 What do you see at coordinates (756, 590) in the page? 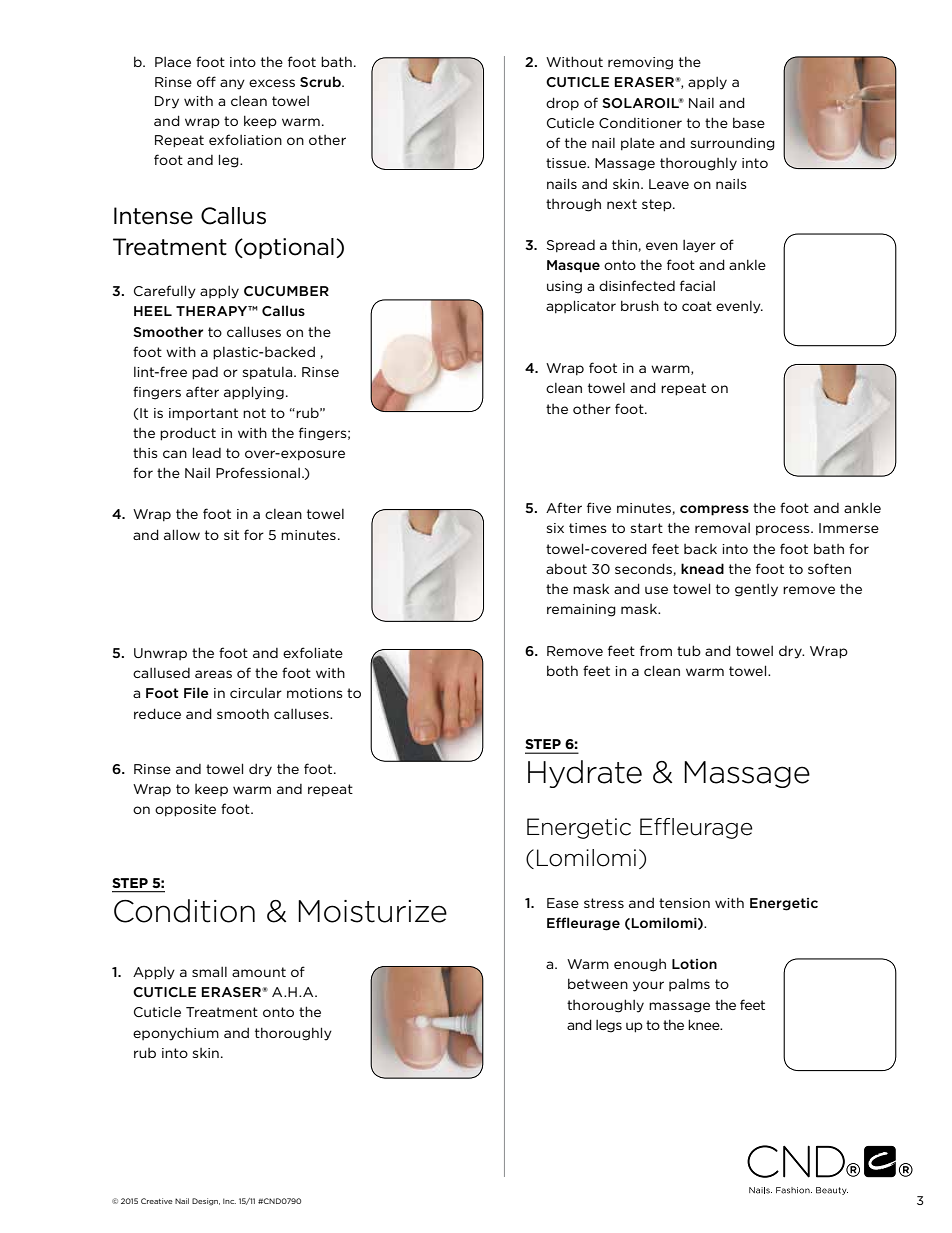
I see `gently` at bounding box center [756, 590].
